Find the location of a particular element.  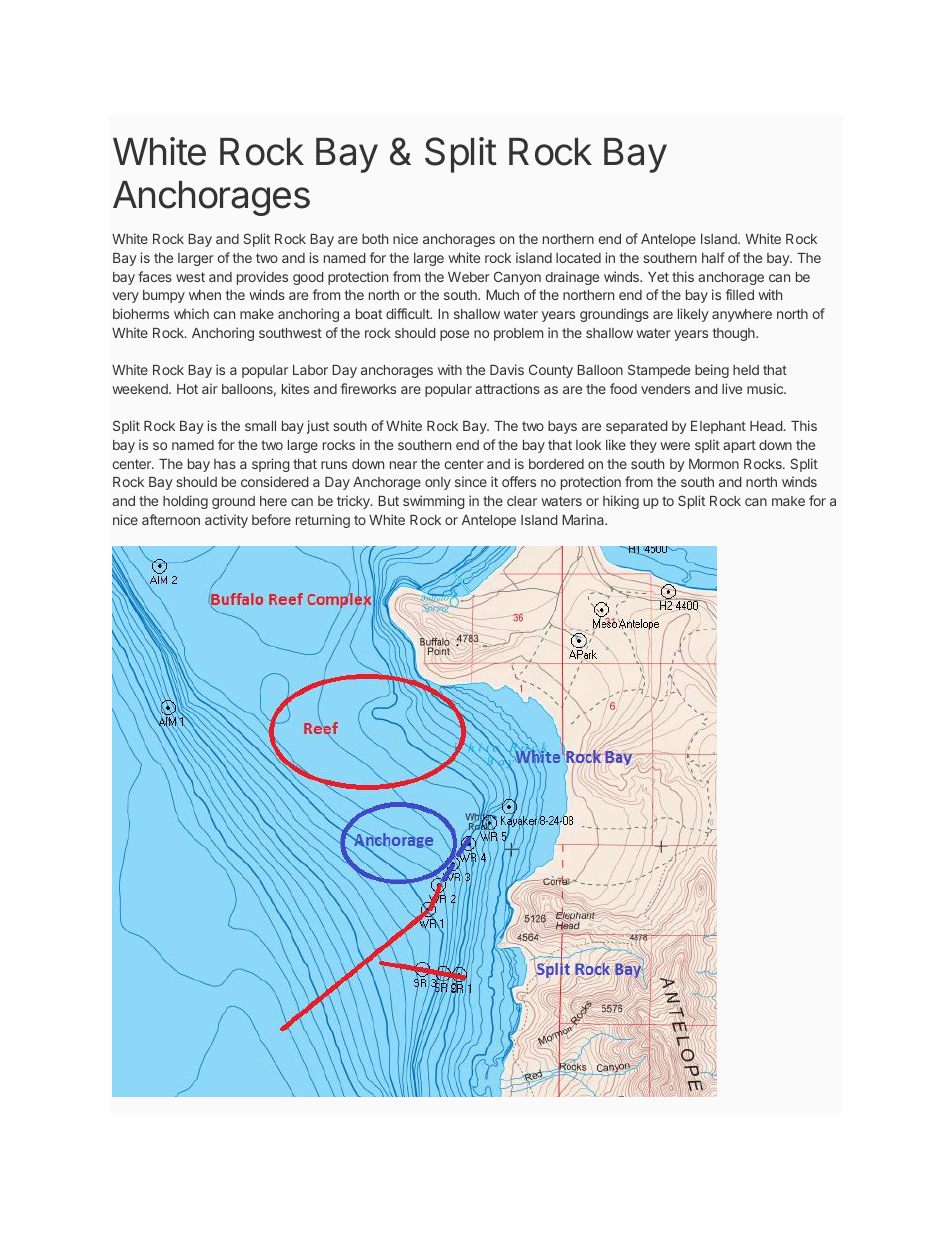

faces is located at coordinates (155, 276).
